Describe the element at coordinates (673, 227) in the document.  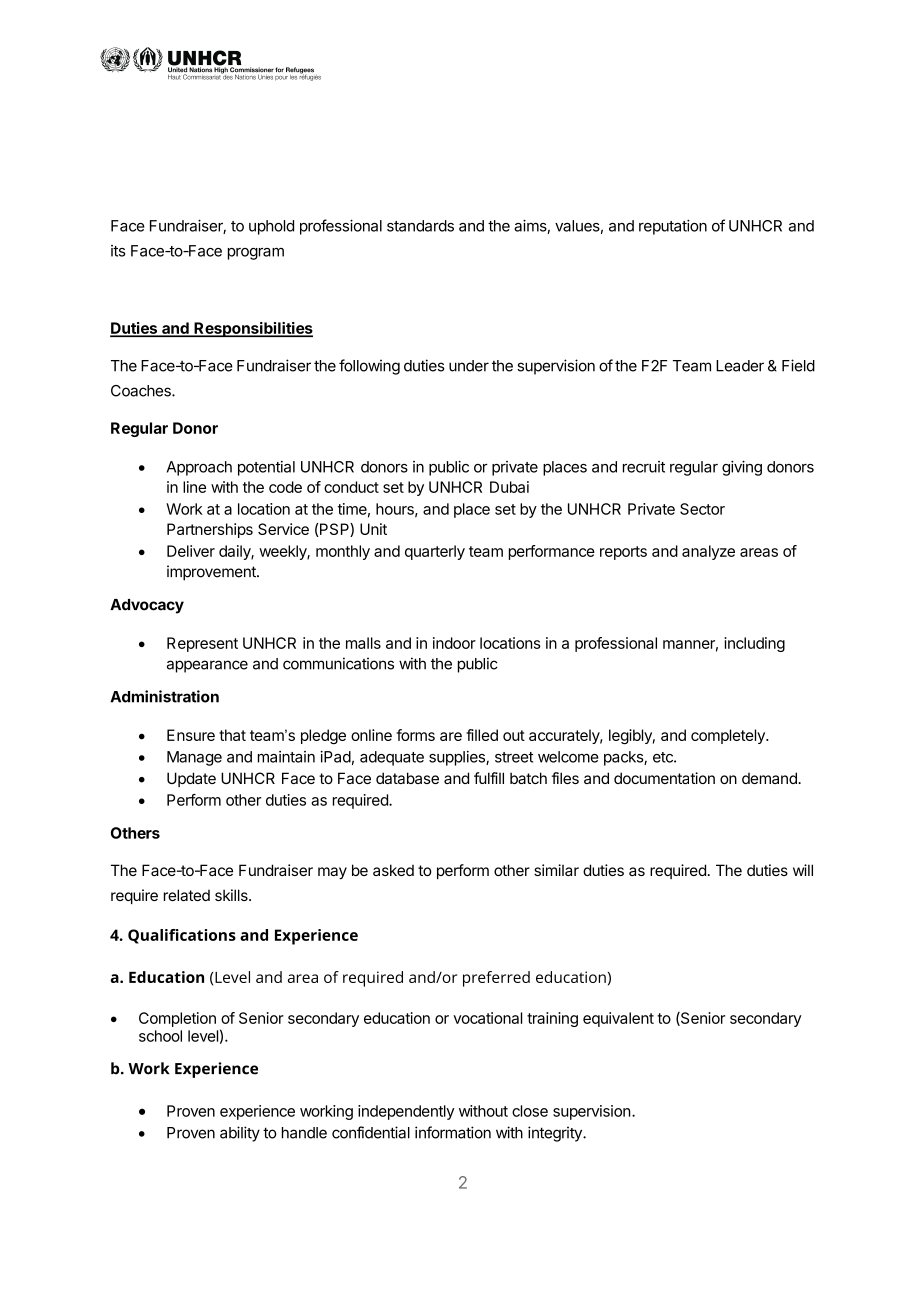
I see `reputation` at that location.
